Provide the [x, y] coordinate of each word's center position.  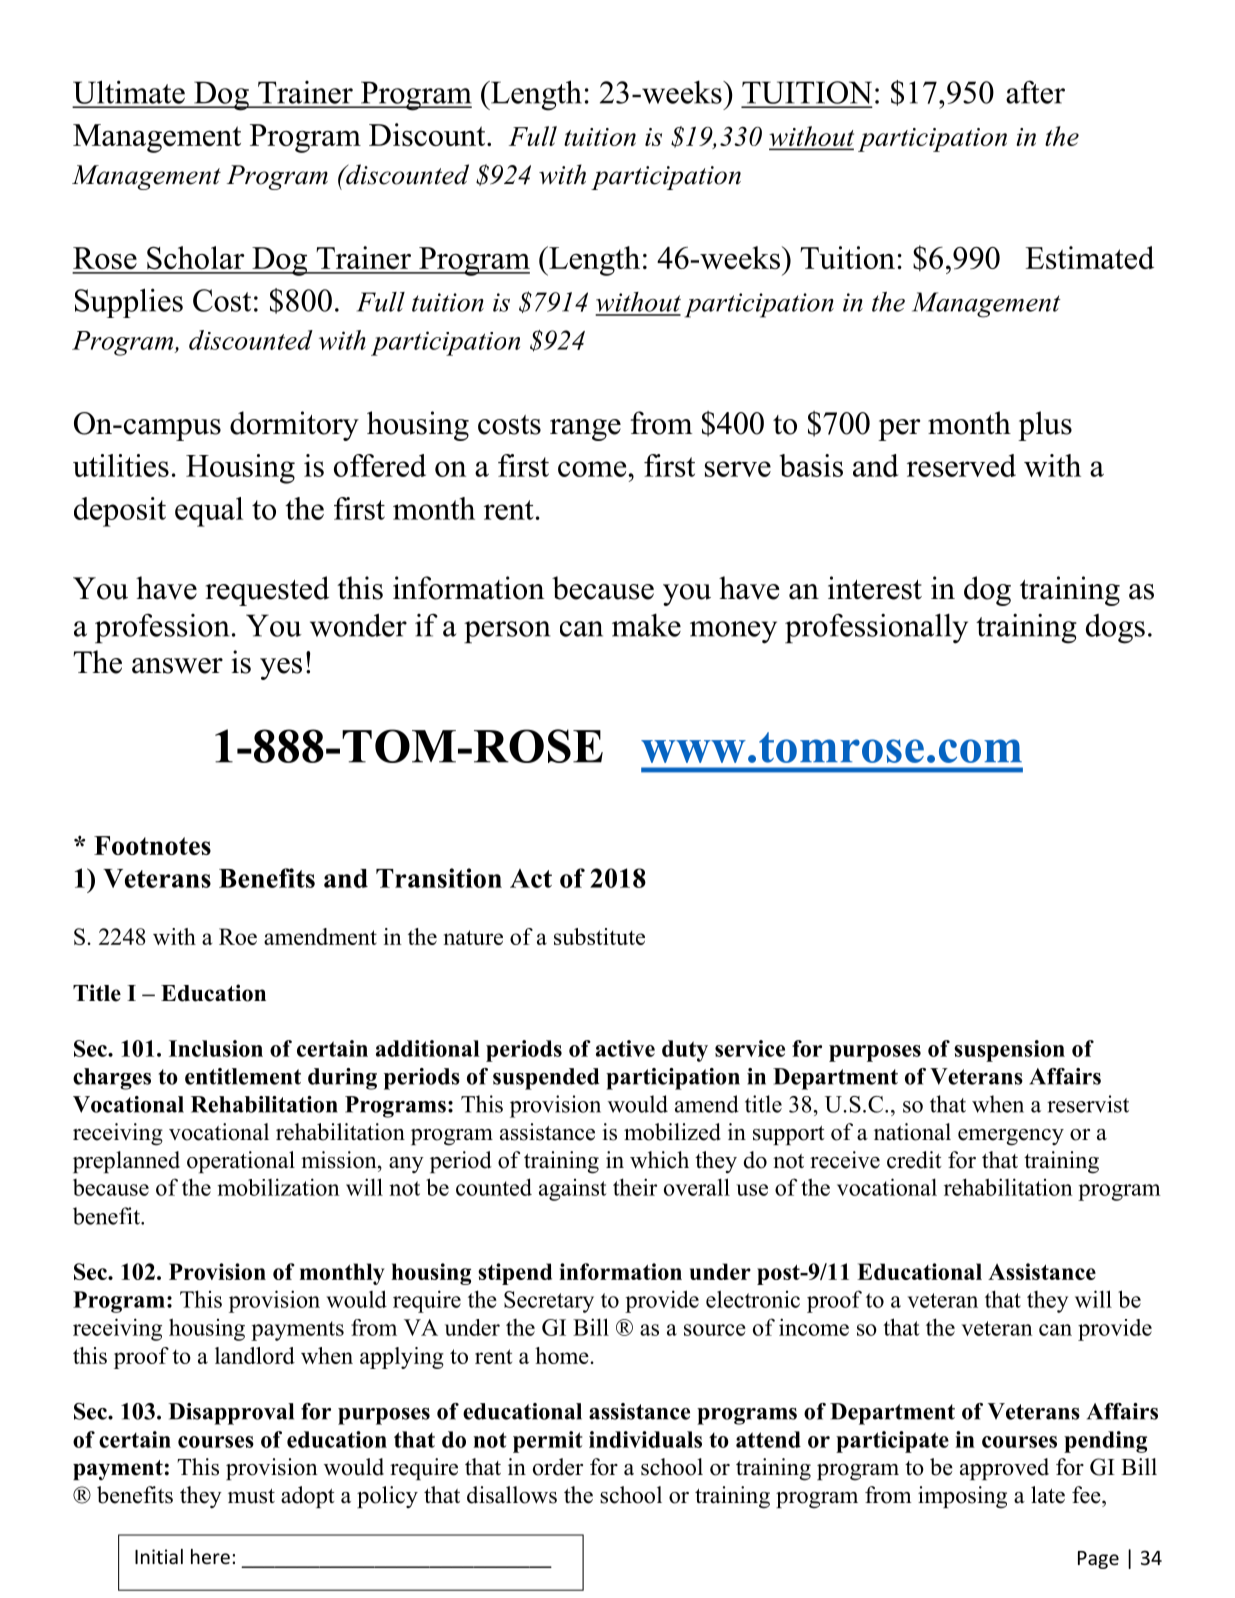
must [251, 1496]
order [558, 1467]
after [1035, 92]
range [585, 430]
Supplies [129, 303]
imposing [962, 1497]
